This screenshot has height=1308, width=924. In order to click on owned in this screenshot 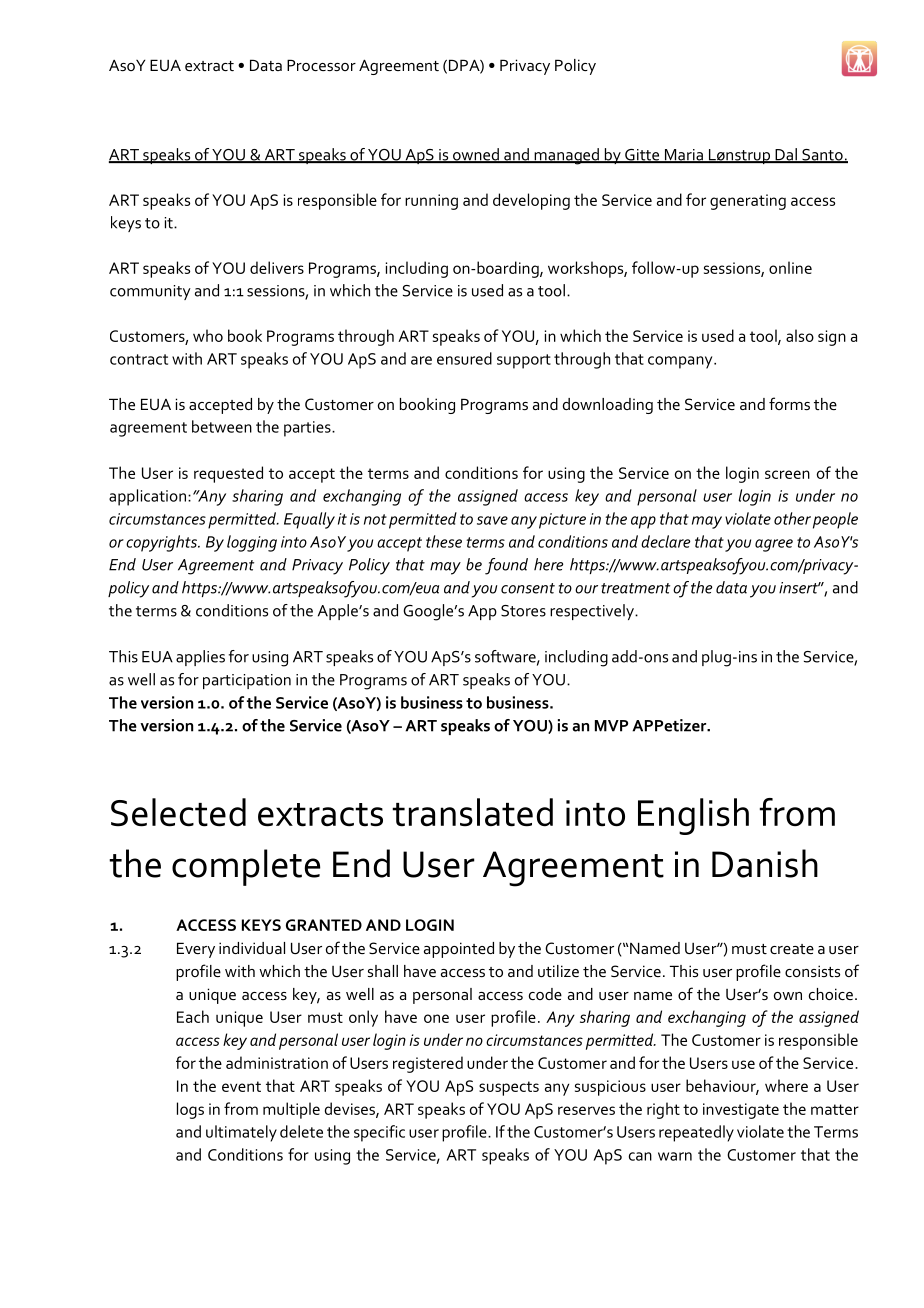, I will do `click(476, 155)`.
